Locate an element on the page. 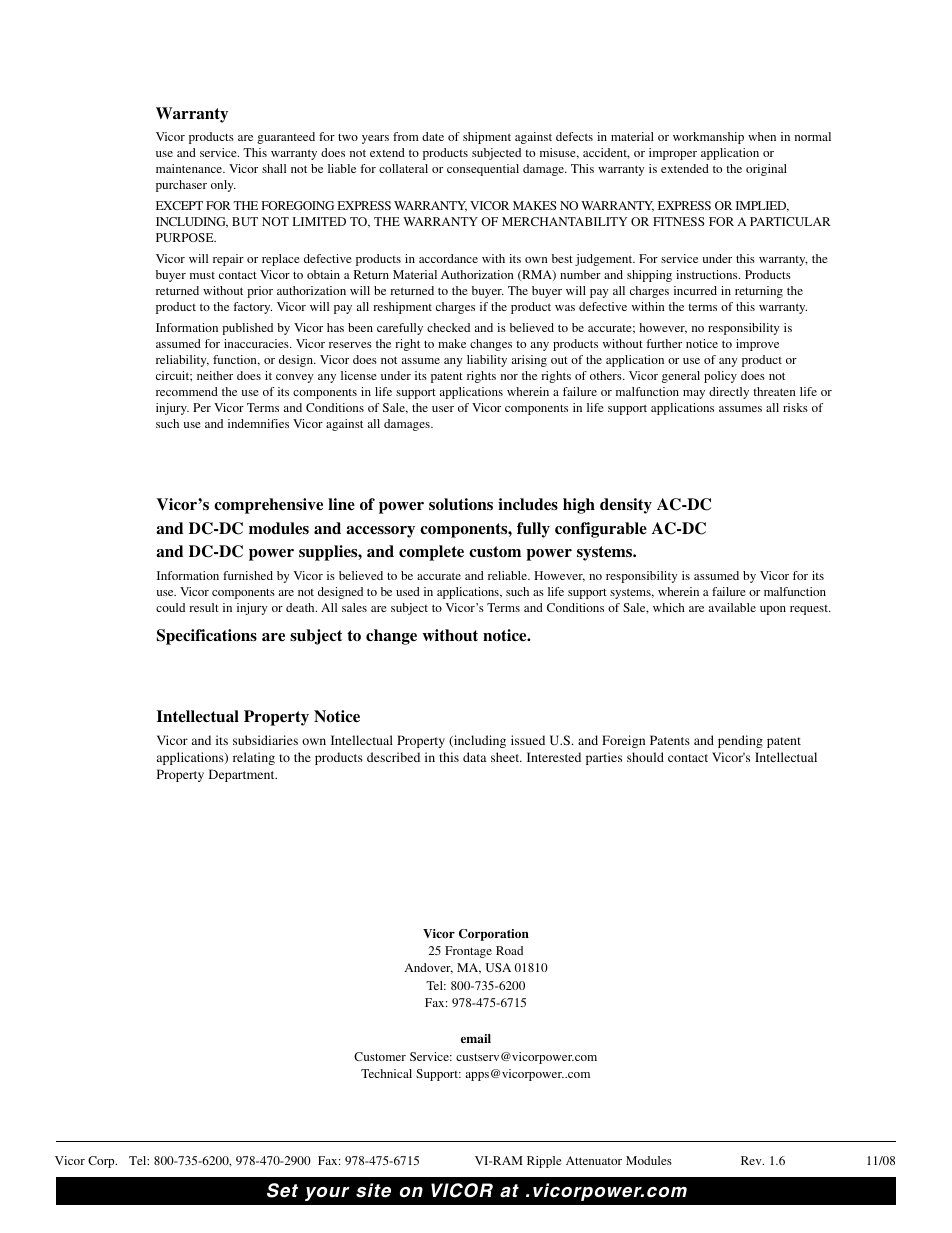 This image has width=952, height=1233. shall is located at coordinates (274, 168).
